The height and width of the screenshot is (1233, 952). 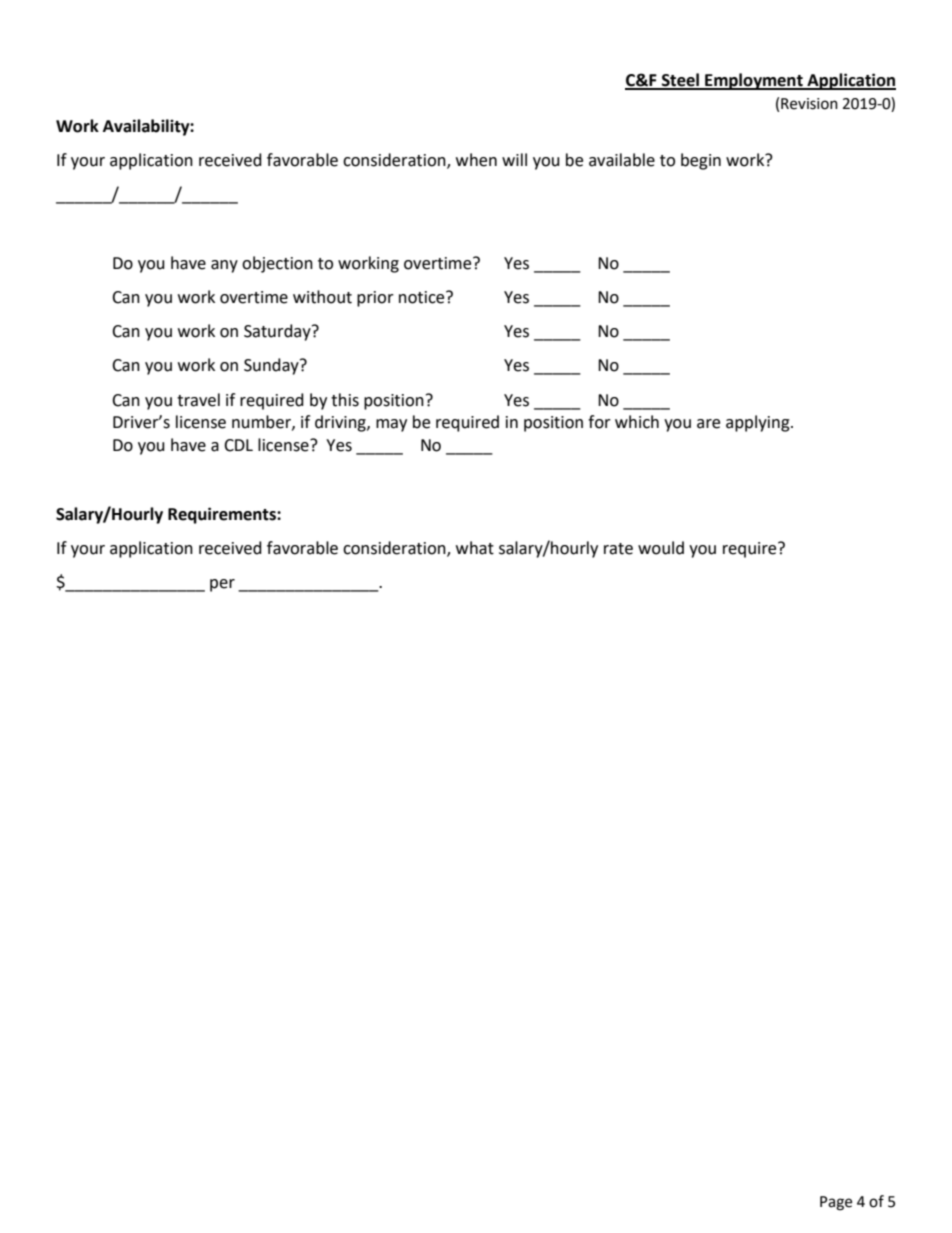 What do you see at coordinates (475, 548) in the screenshot?
I see `what` at bounding box center [475, 548].
